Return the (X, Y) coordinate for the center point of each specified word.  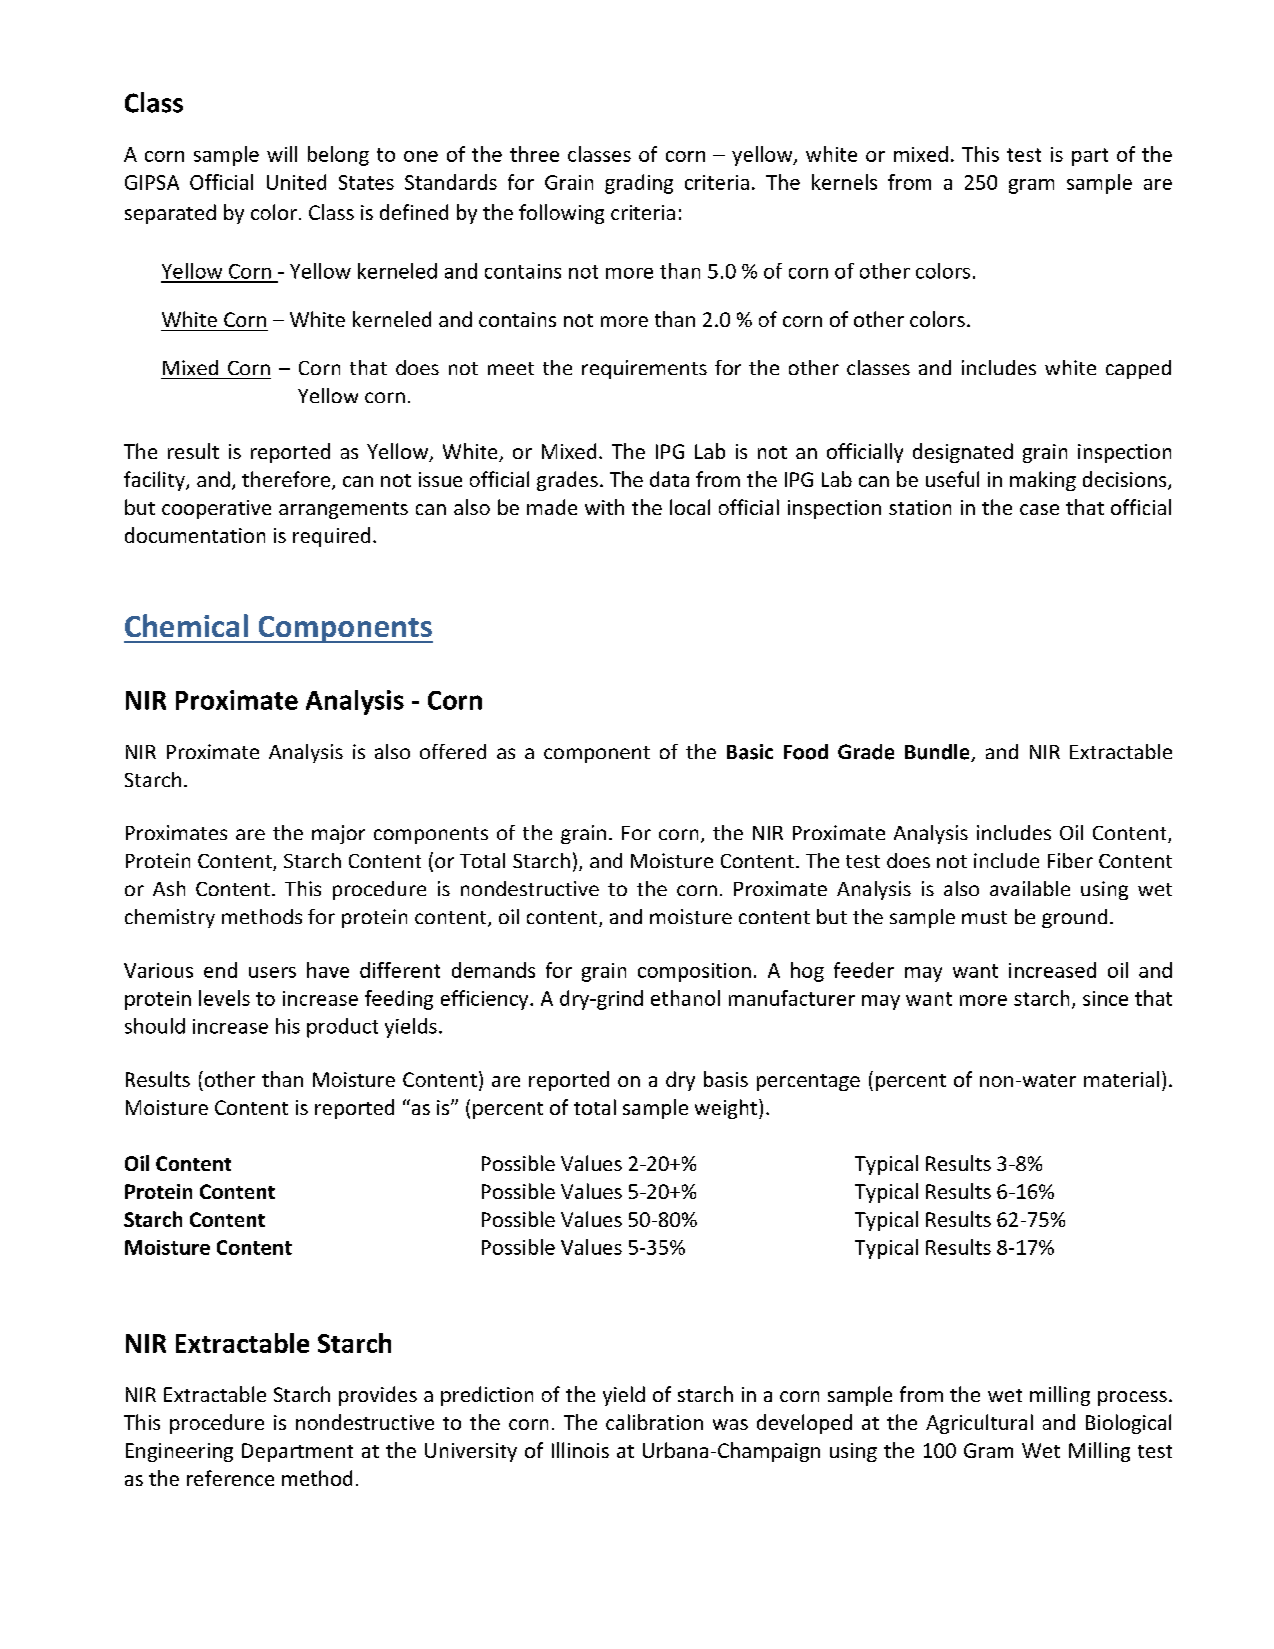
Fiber (1070, 860)
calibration (654, 1422)
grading (639, 184)
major (338, 834)
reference (230, 1478)
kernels (844, 182)
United (296, 182)
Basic (750, 752)
